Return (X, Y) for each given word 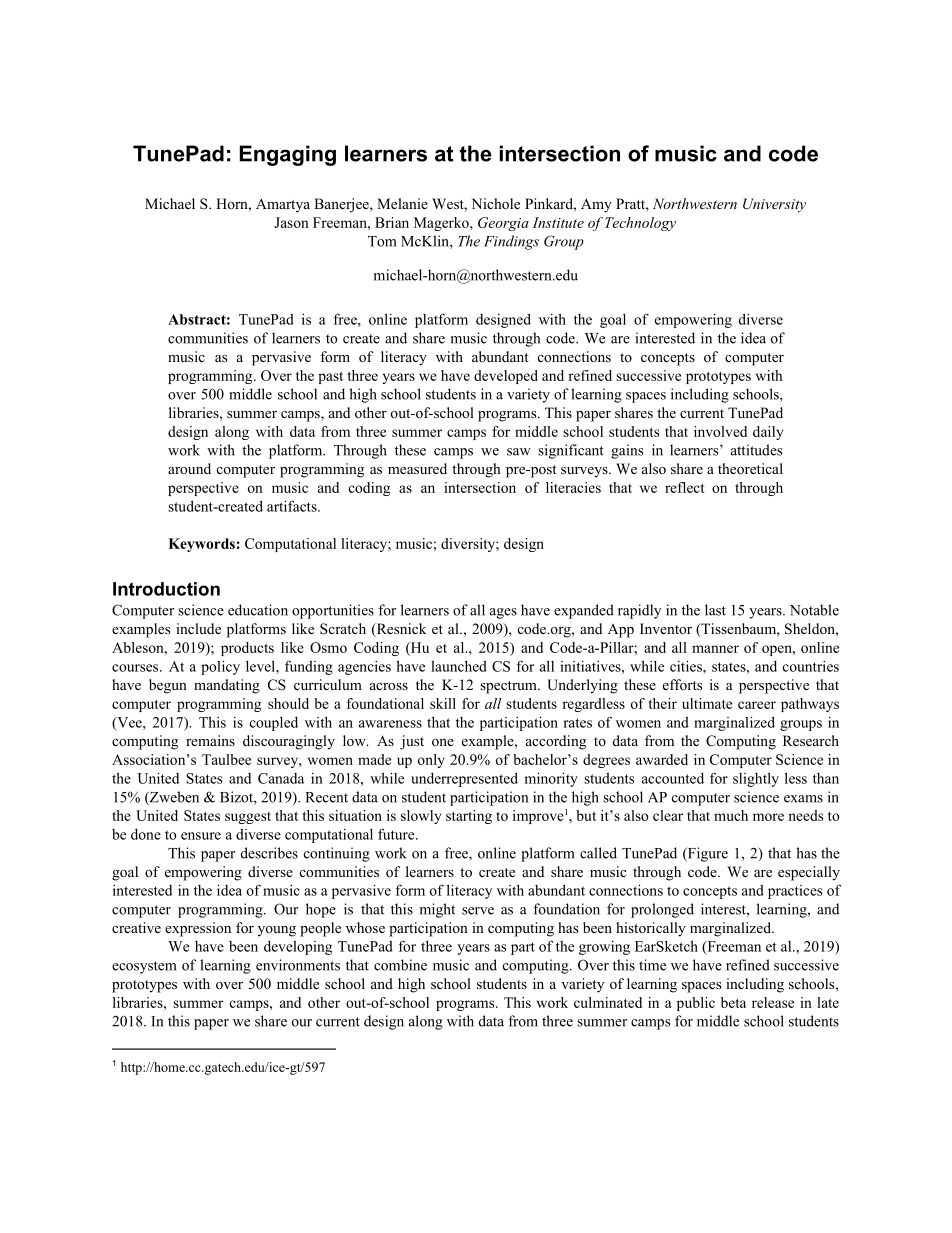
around (189, 468)
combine (400, 965)
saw (519, 452)
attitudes (757, 450)
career (757, 705)
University (774, 205)
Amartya (283, 205)
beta (733, 1002)
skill (443, 703)
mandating (227, 686)
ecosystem (144, 967)
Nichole (495, 203)
